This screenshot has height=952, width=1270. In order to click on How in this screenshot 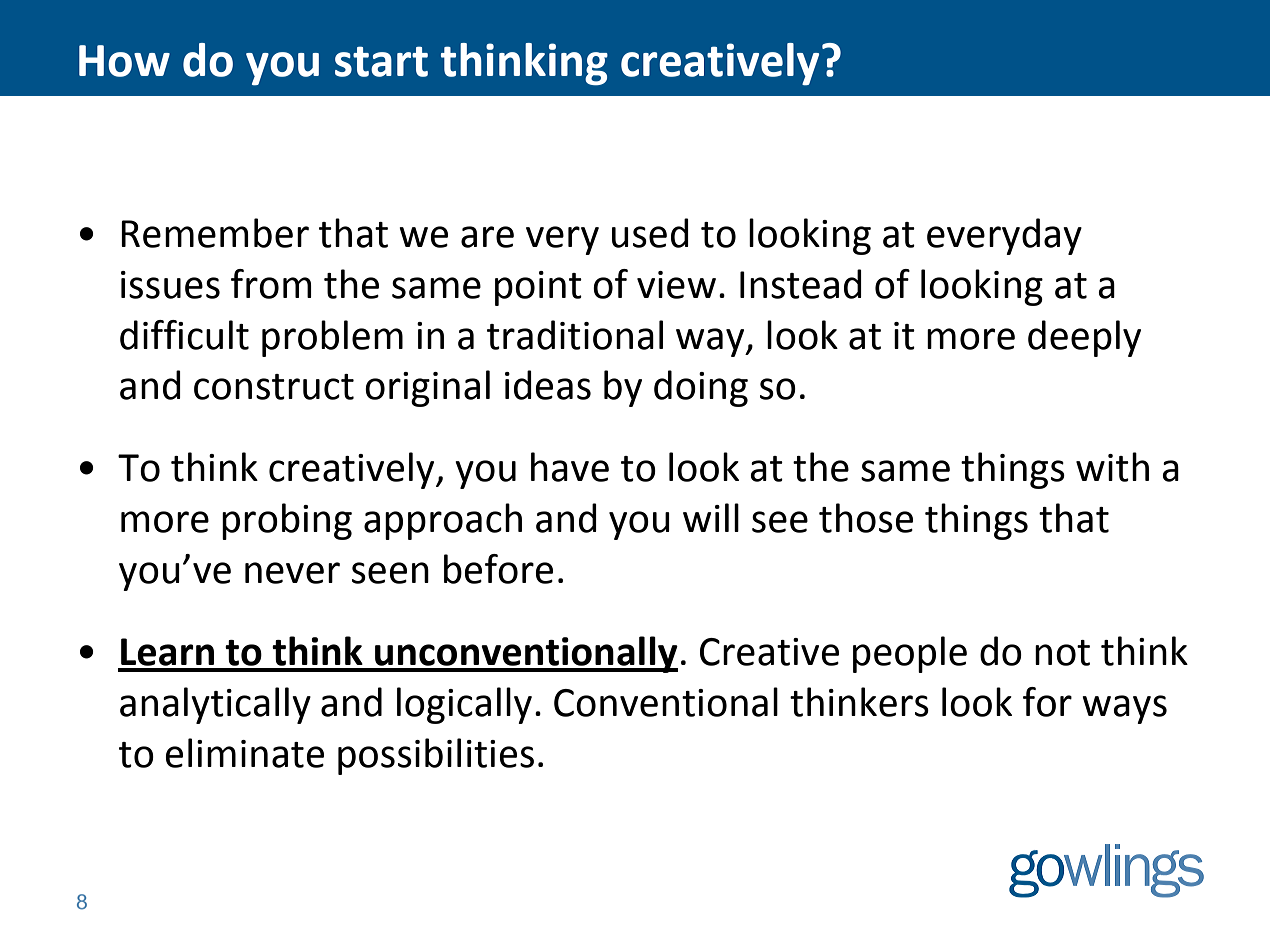, I will do `click(124, 61)`.
